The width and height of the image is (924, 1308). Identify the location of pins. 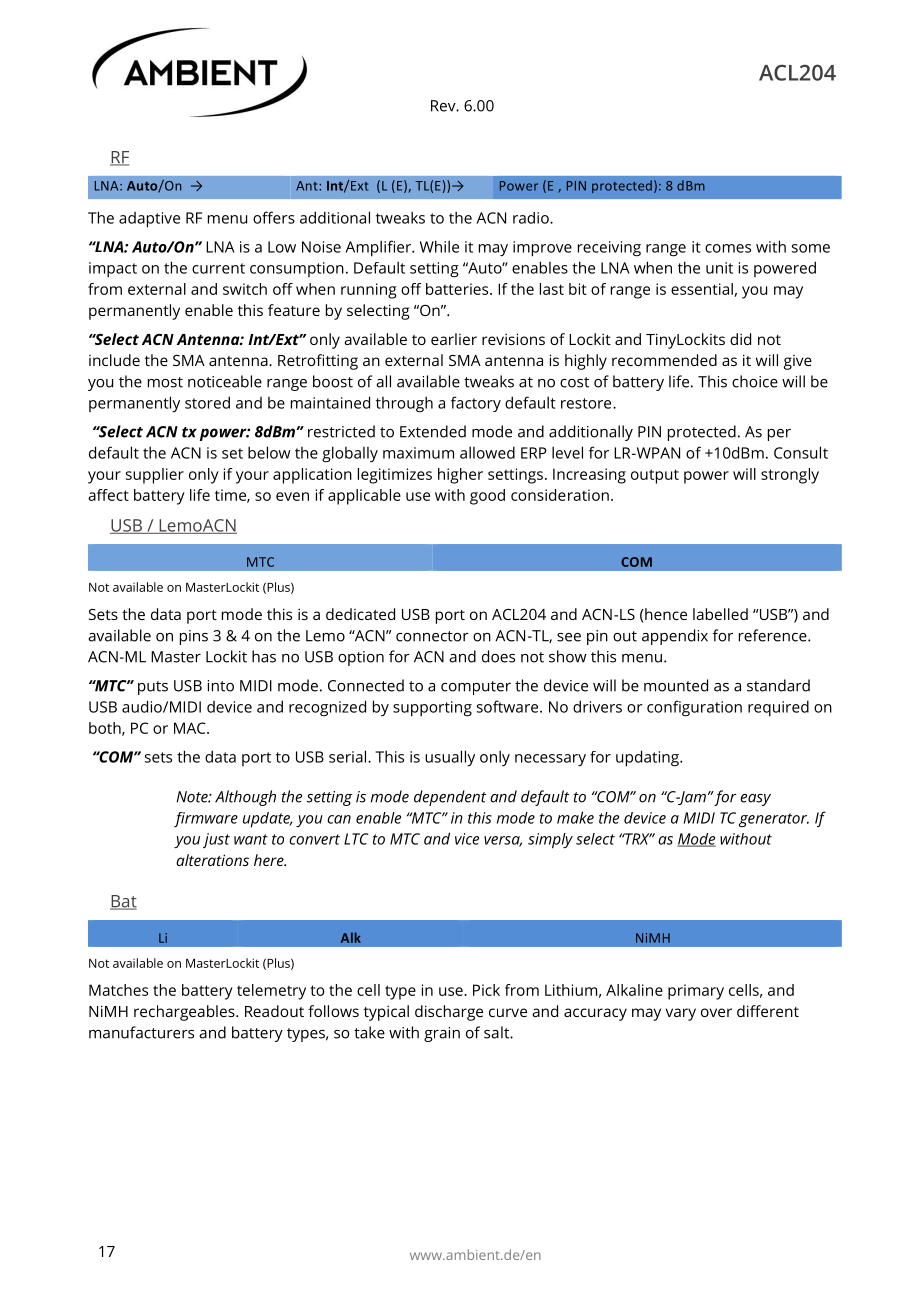
(194, 637).
